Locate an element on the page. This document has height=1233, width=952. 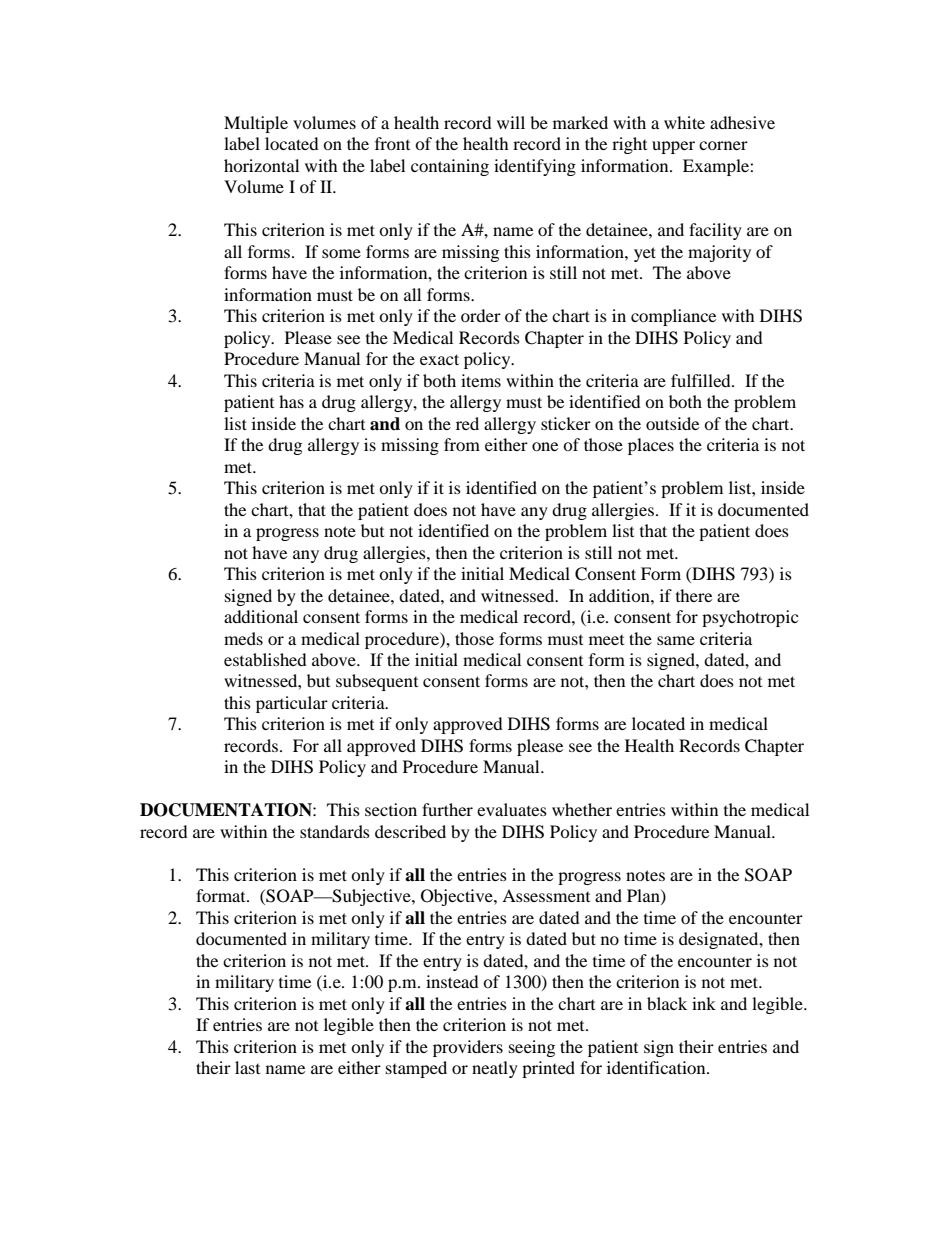
particular is located at coordinates (292, 704).
